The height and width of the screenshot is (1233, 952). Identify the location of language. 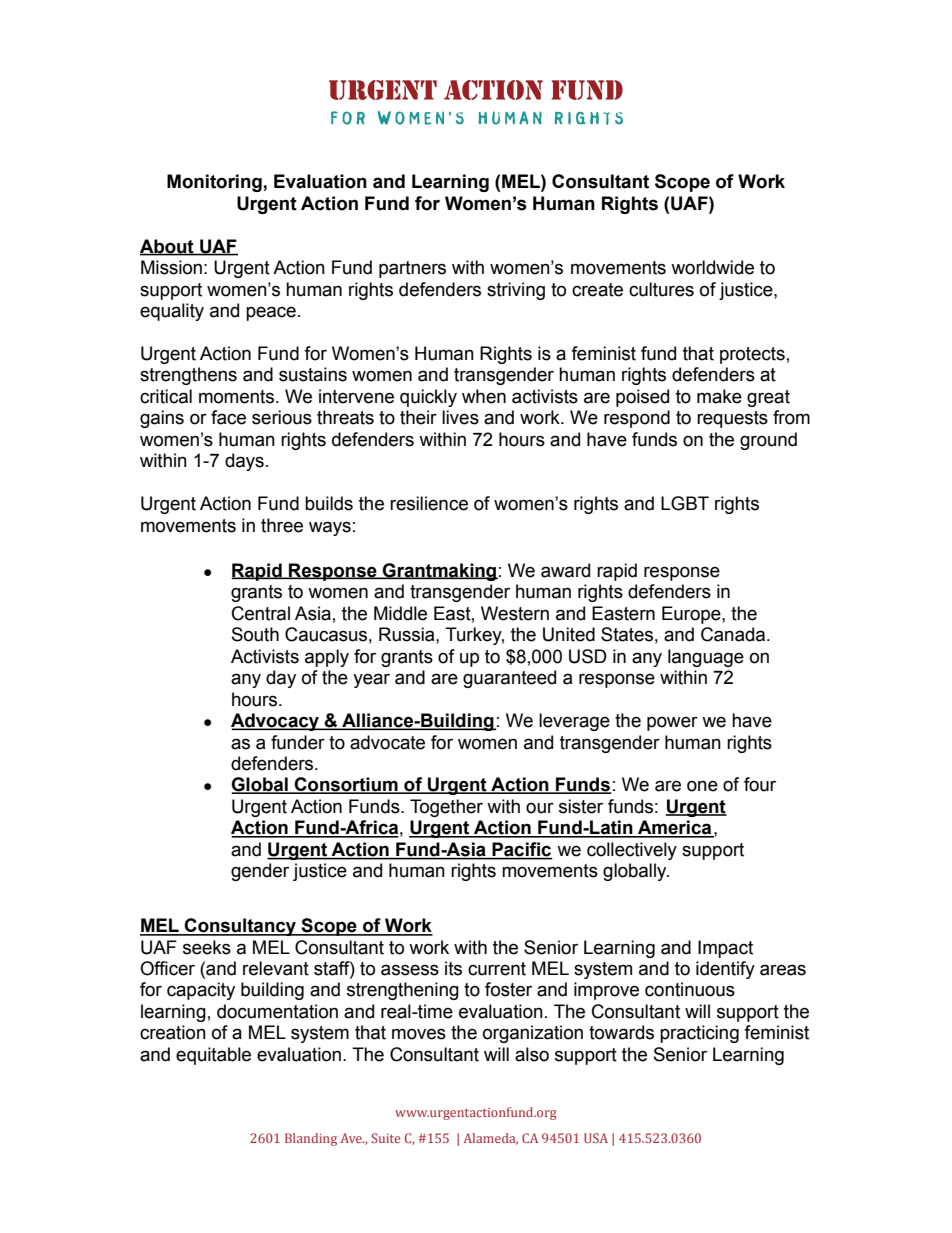
(706, 658).
